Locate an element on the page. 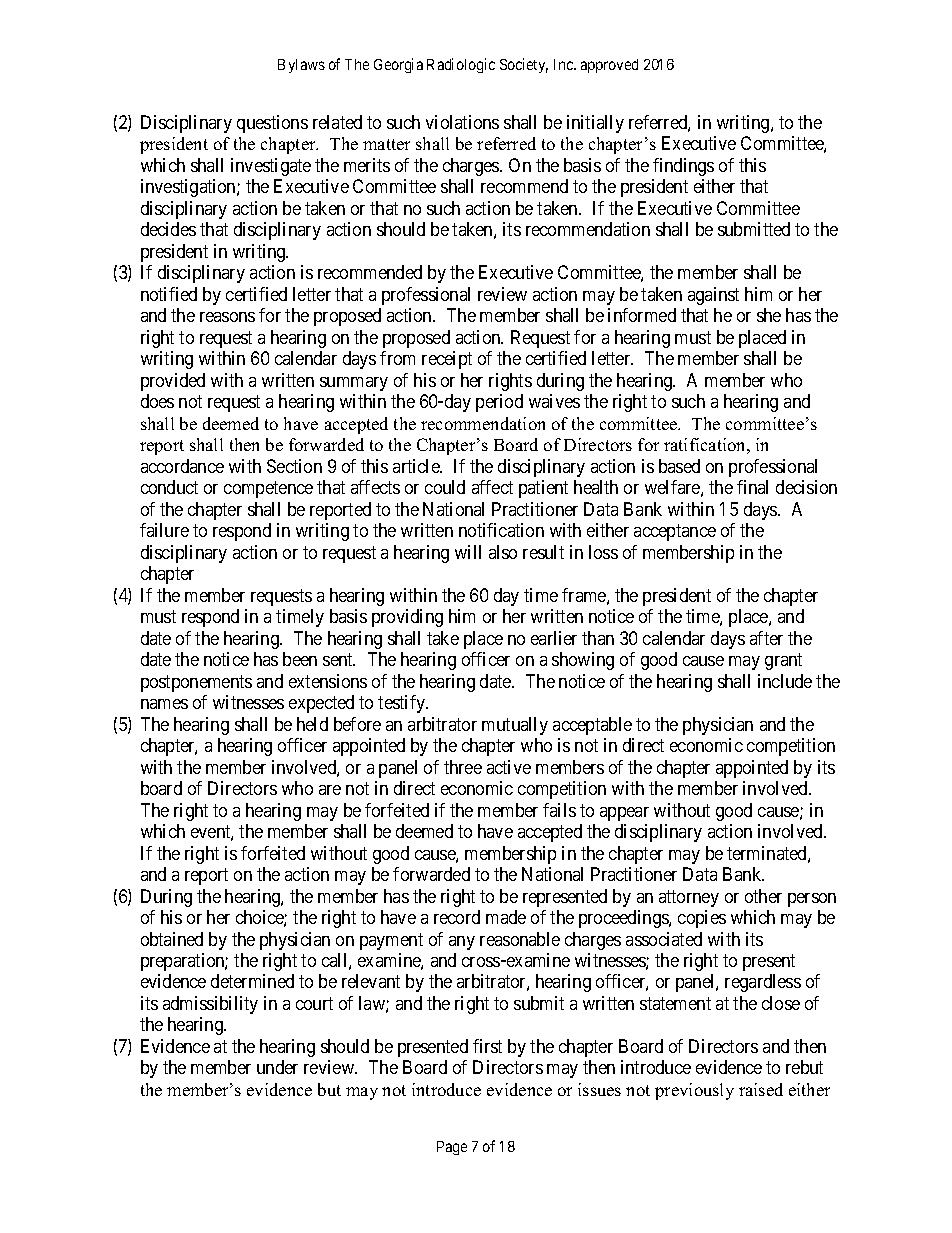 The width and height of the image is (952, 1233). questions is located at coordinates (272, 124).
